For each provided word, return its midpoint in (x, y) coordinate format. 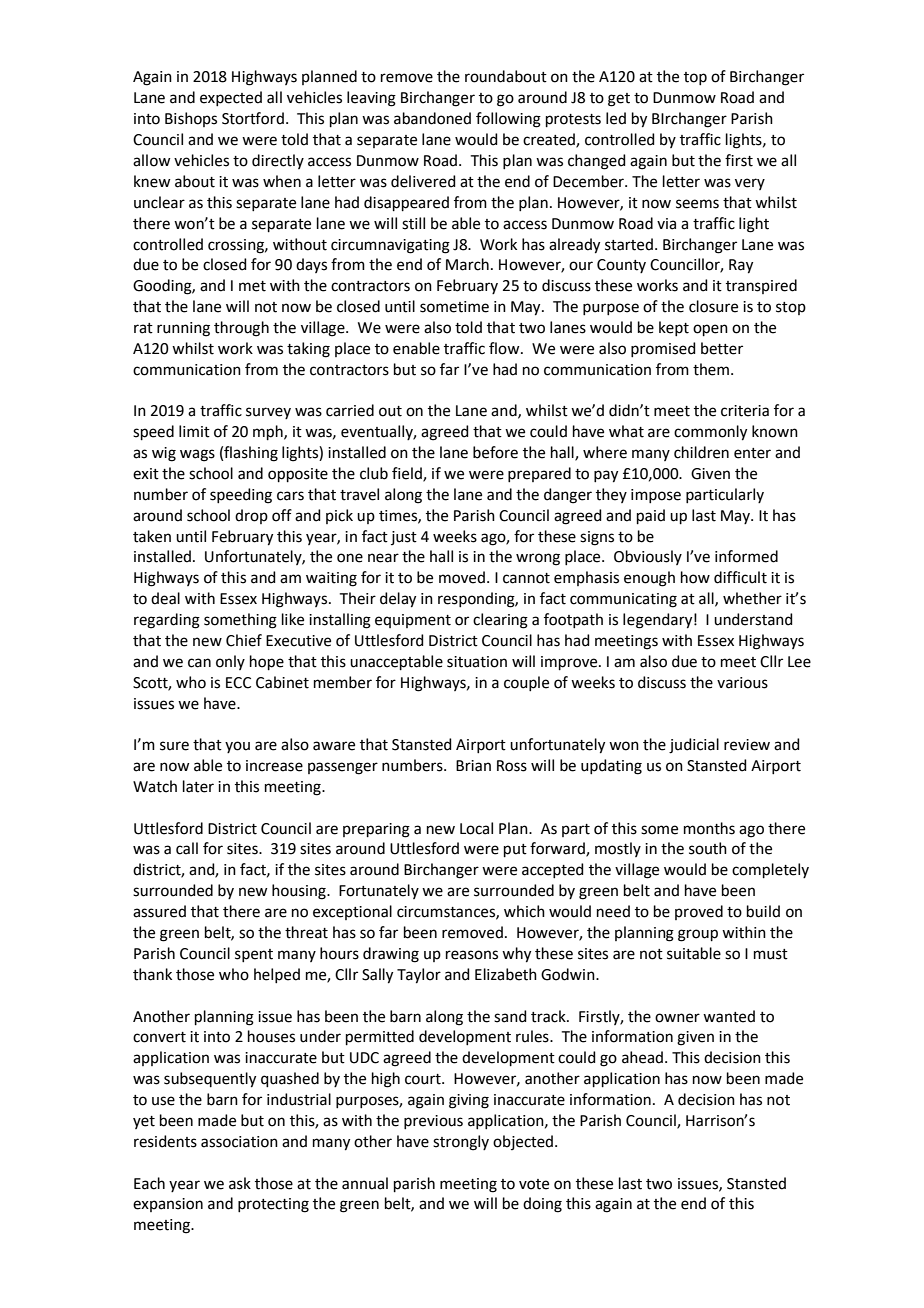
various (742, 683)
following (508, 120)
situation (477, 662)
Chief (244, 640)
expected (231, 98)
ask (240, 1183)
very (750, 184)
